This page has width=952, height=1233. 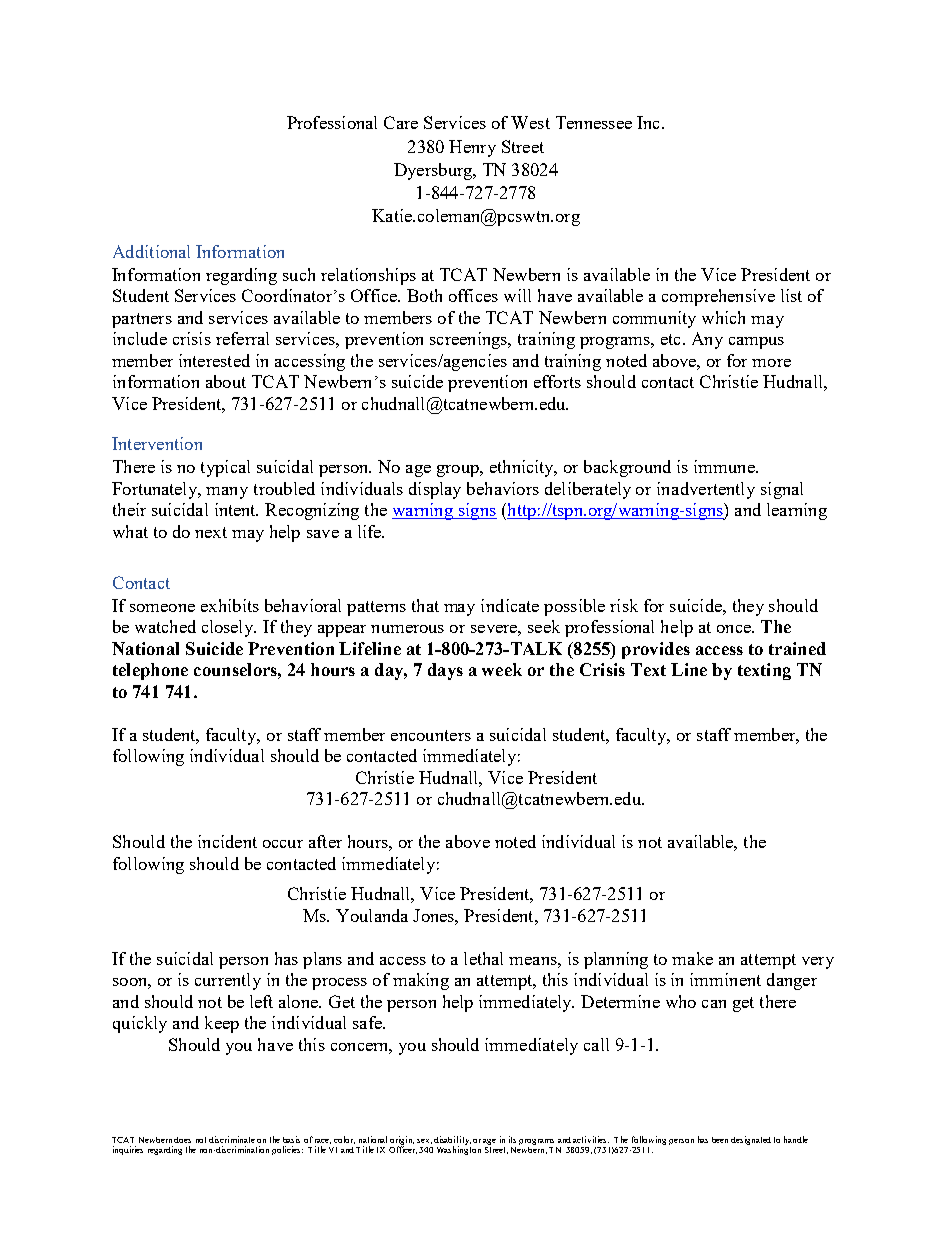 I want to click on discriminate, so click(x=232, y=1139).
